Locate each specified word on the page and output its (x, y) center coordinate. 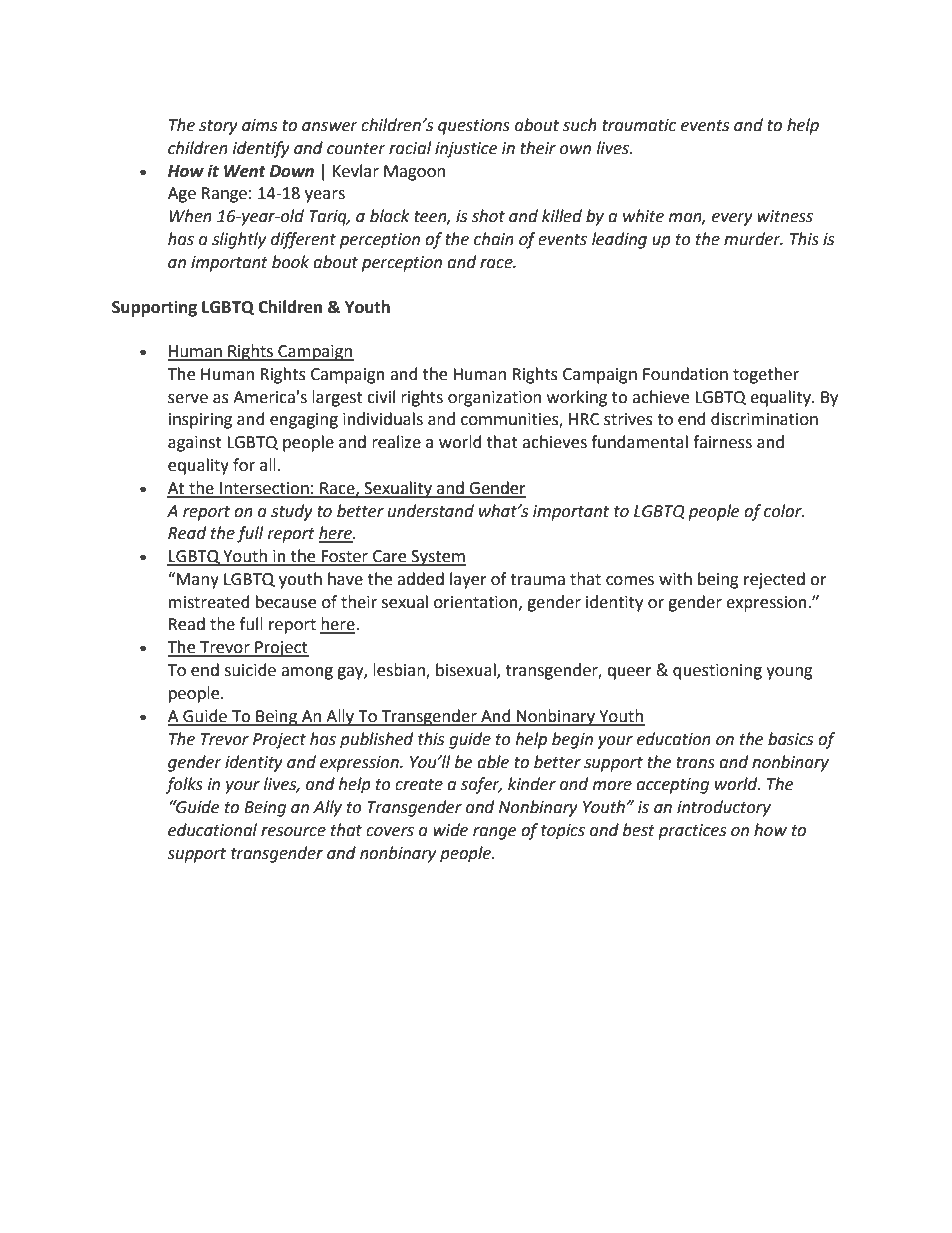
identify (261, 149)
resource (293, 832)
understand (431, 511)
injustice (466, 150)
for (244, 465)
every (732, 219)
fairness (722, 442)
